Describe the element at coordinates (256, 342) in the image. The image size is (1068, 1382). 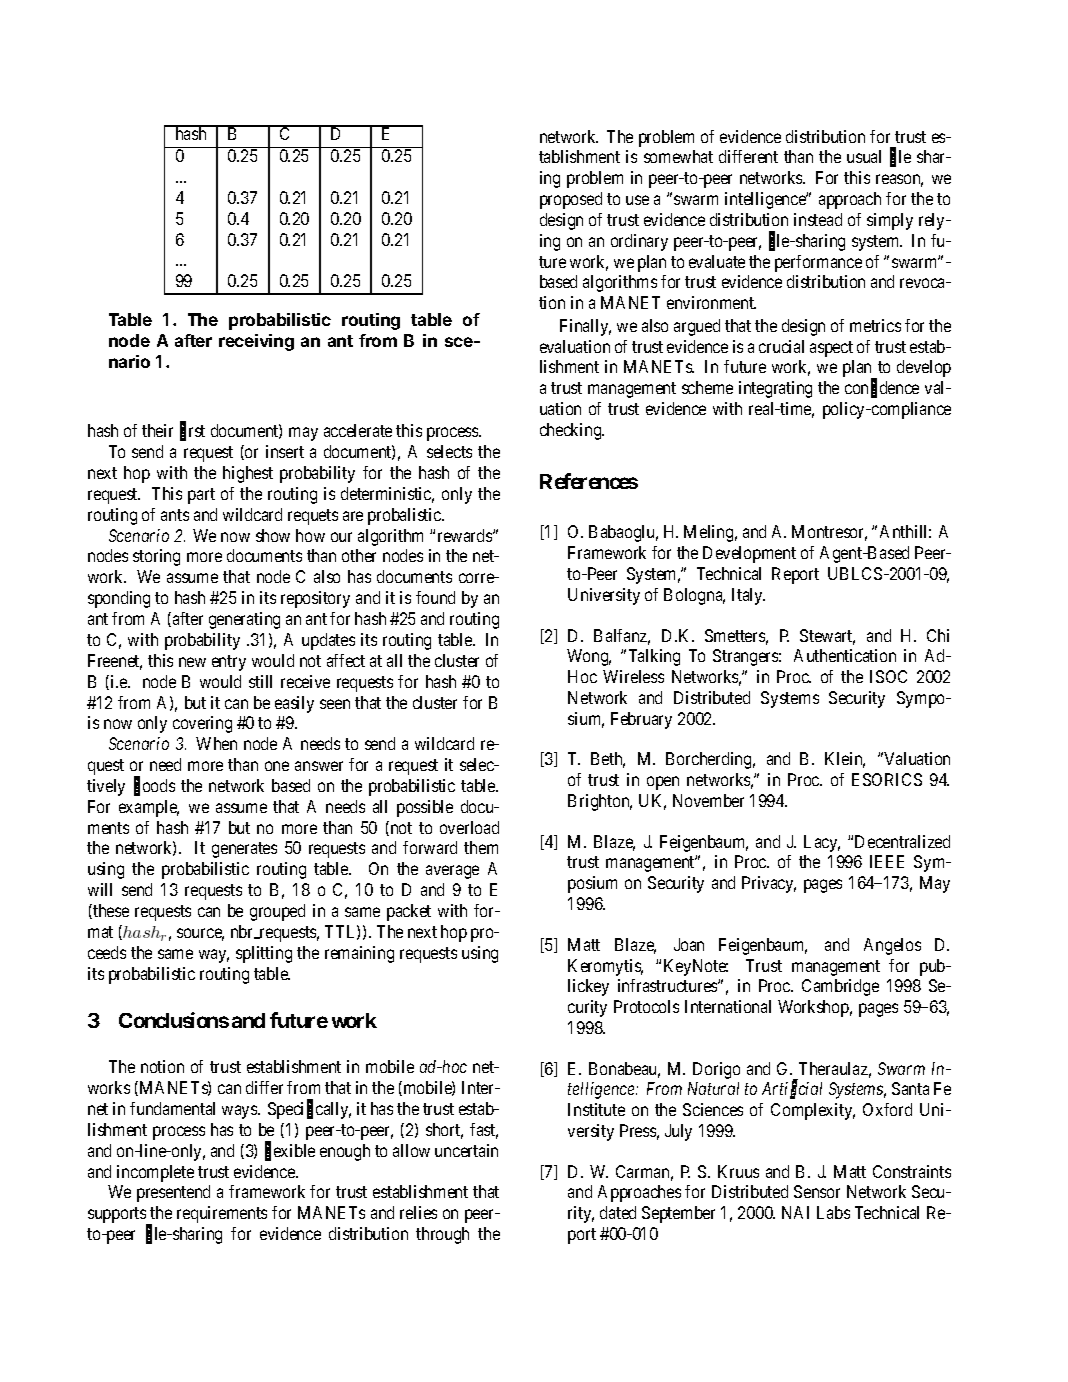
I see `receiving` at that location.
